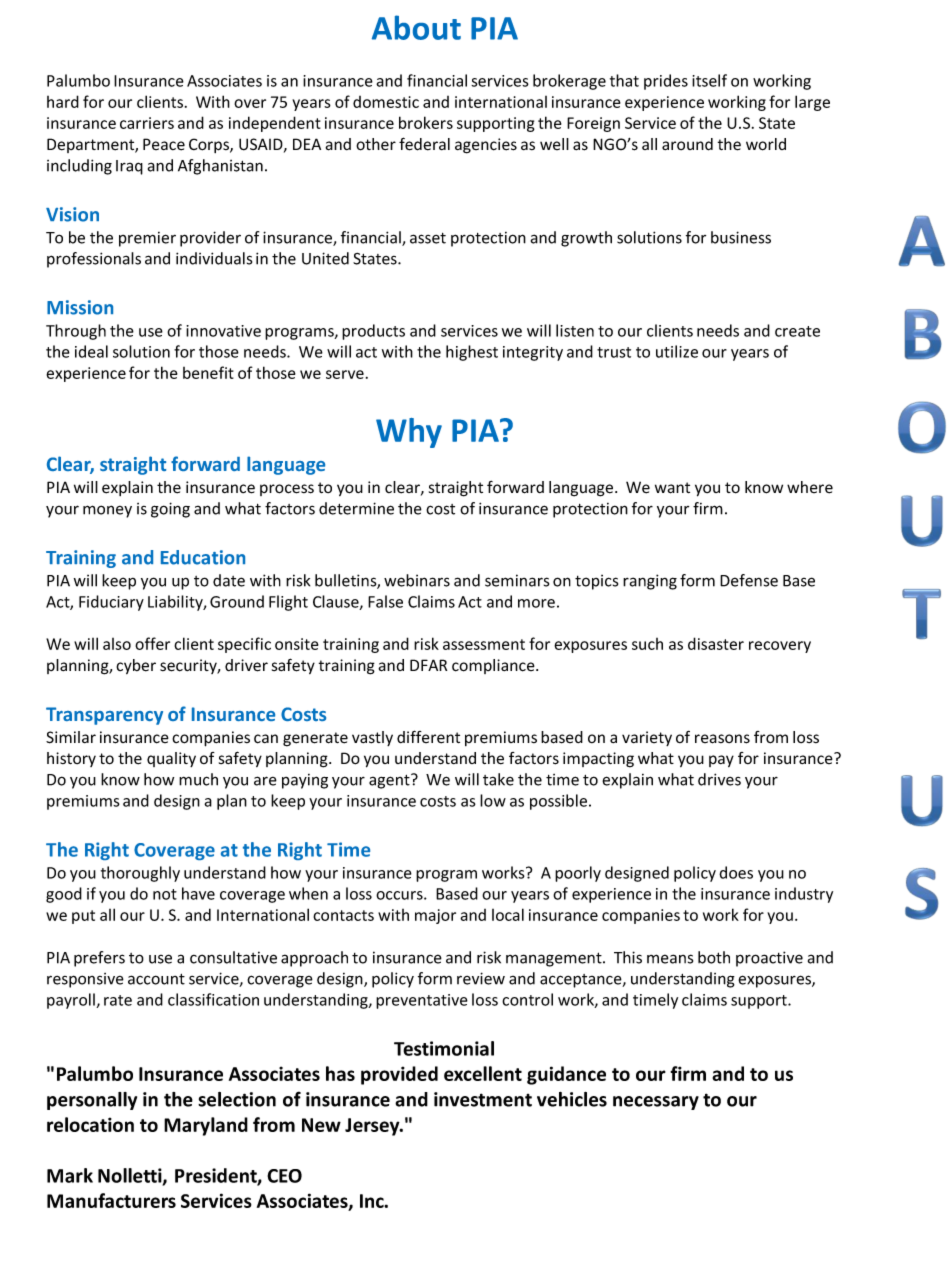 This document has height=1270, width=952. Describe the element at coordinates (483, 1099) in the document. I see `investment` at that location.
